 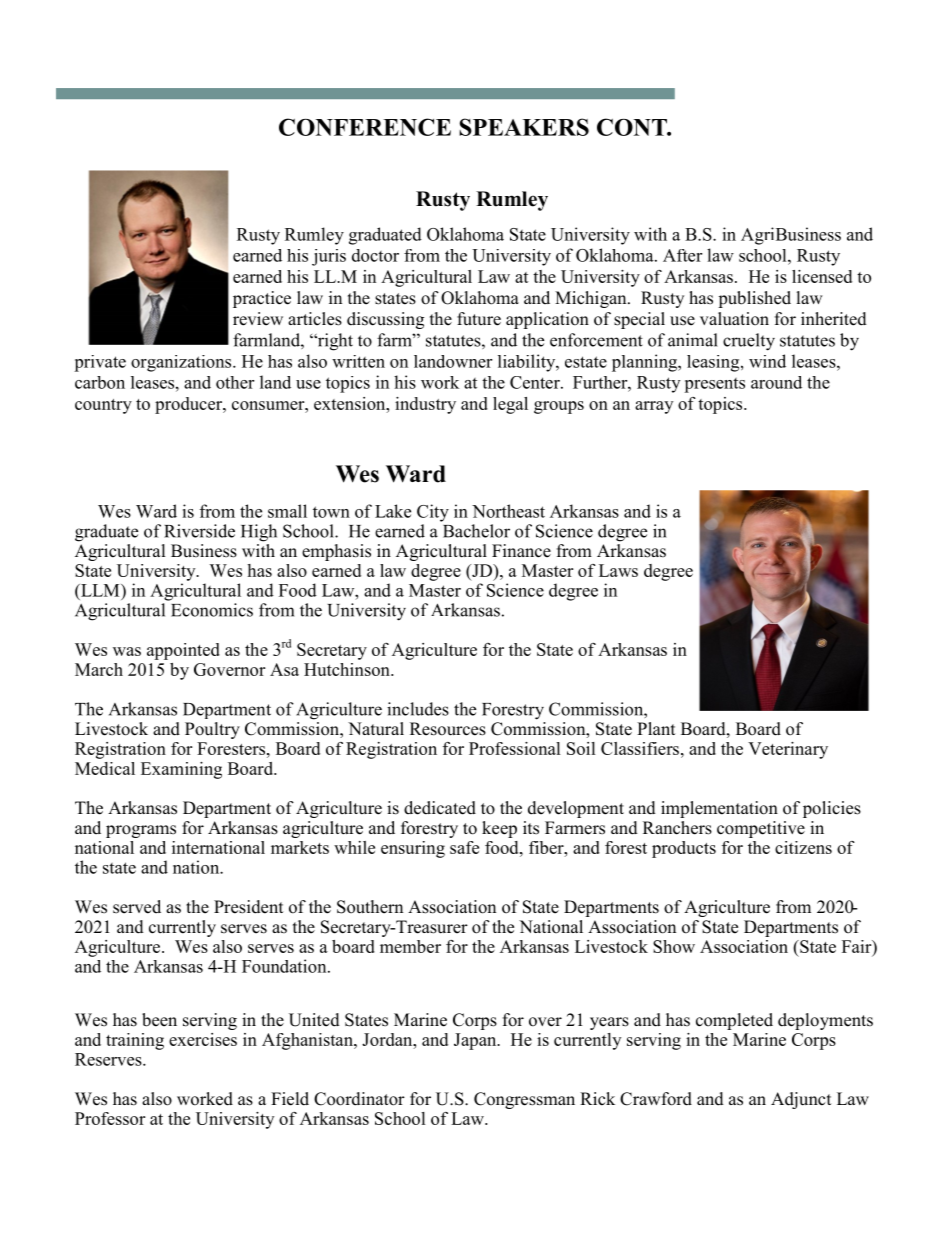 What do you see at coordinates (618, 570) in the screenshot?
I see `Laws` at bounding box center [618, 570].
